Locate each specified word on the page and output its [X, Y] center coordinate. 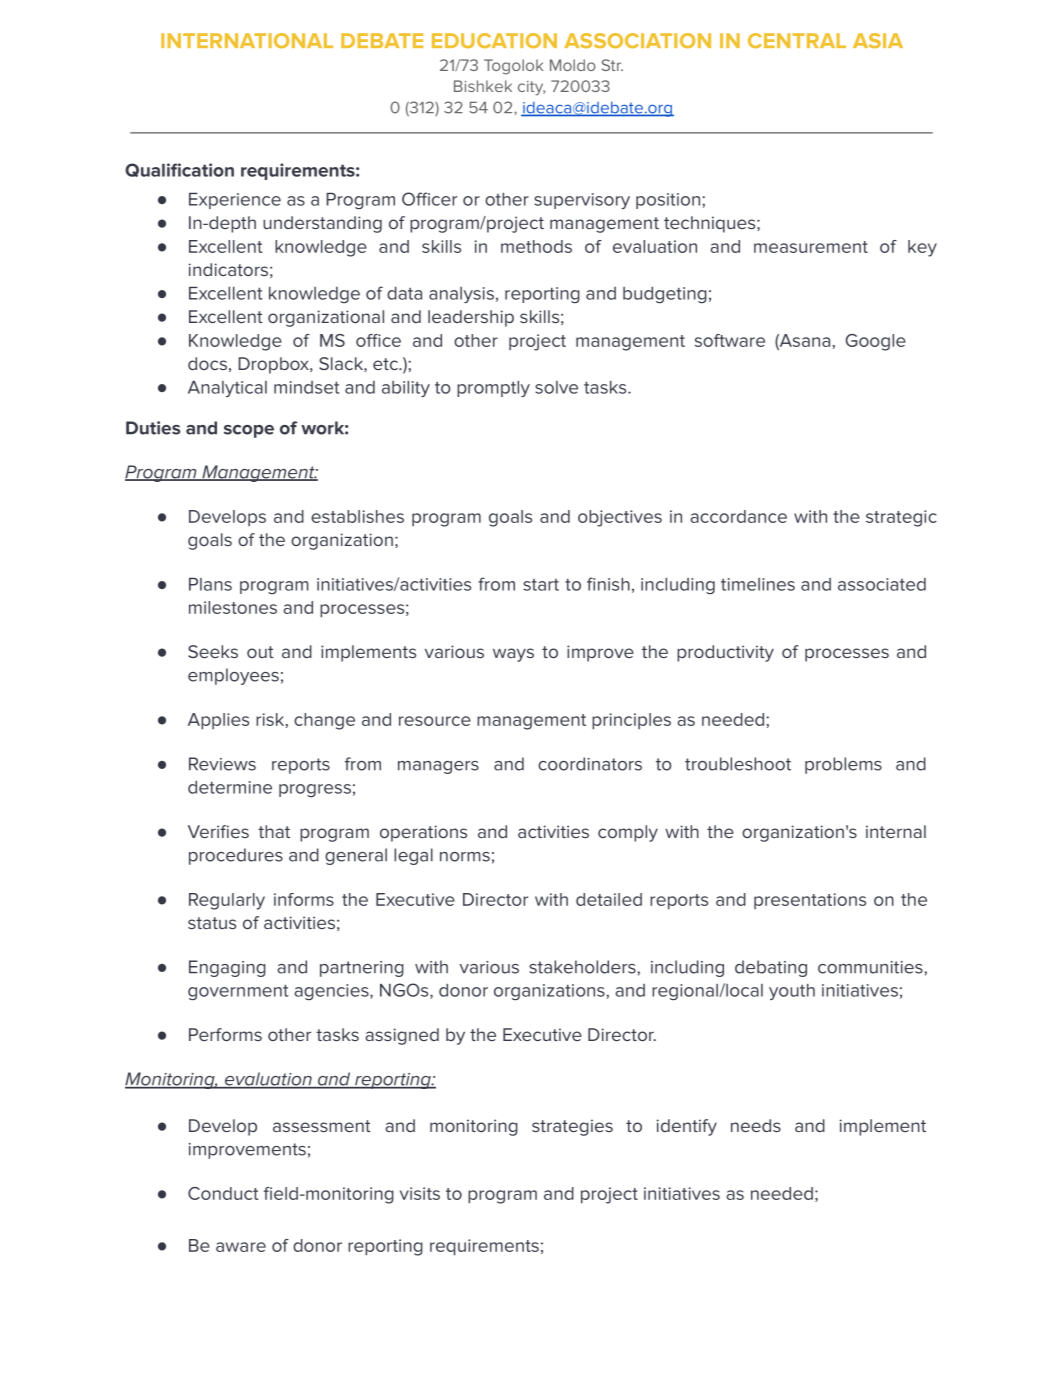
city [531, 88]
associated [882, 584]
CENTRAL [797, 40]
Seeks [213, 651]
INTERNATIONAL [247, 40]
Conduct [223, 1193]
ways [513, 655]
